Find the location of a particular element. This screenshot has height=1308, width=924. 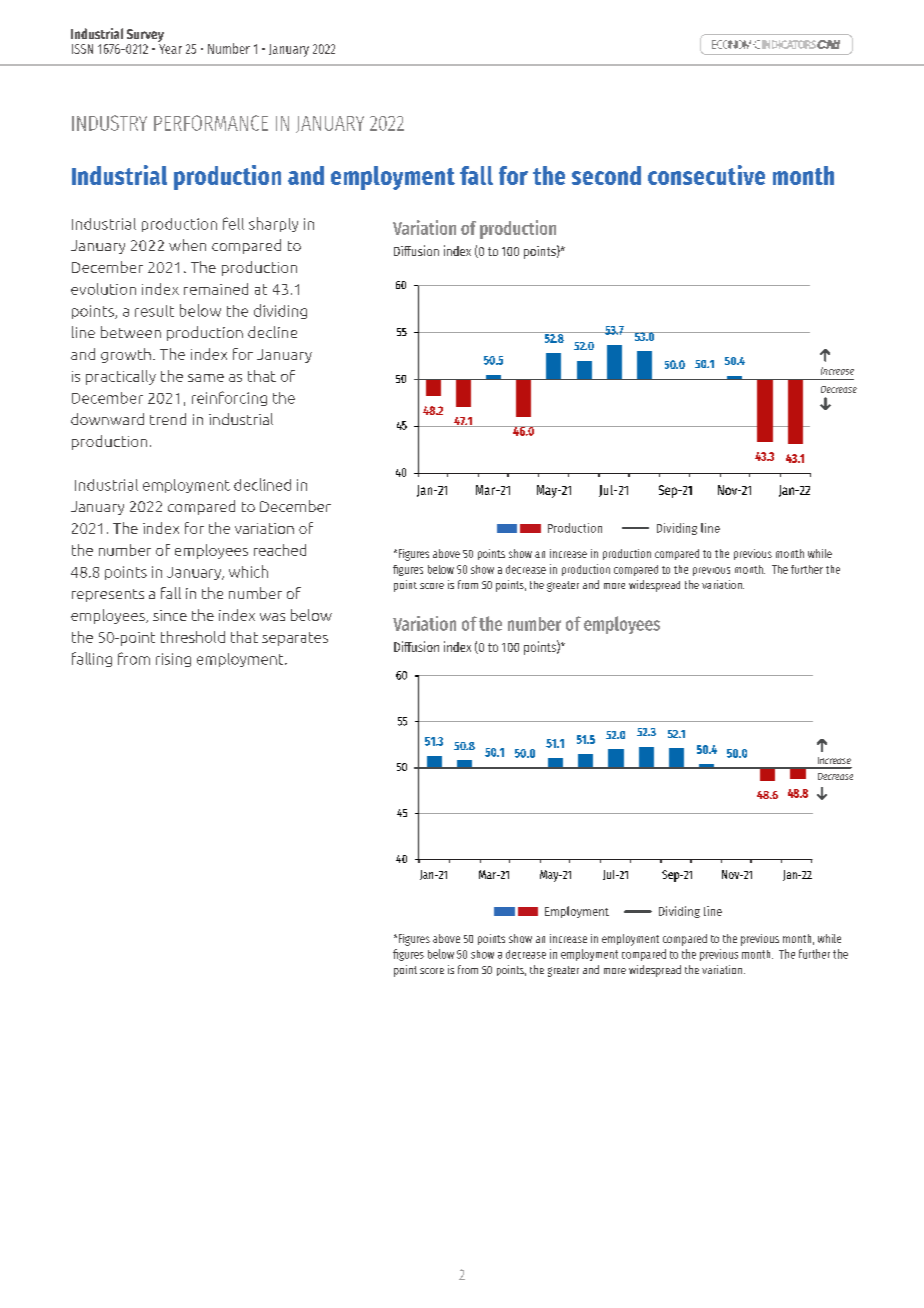

growth is located at coordinates (126, 355).
